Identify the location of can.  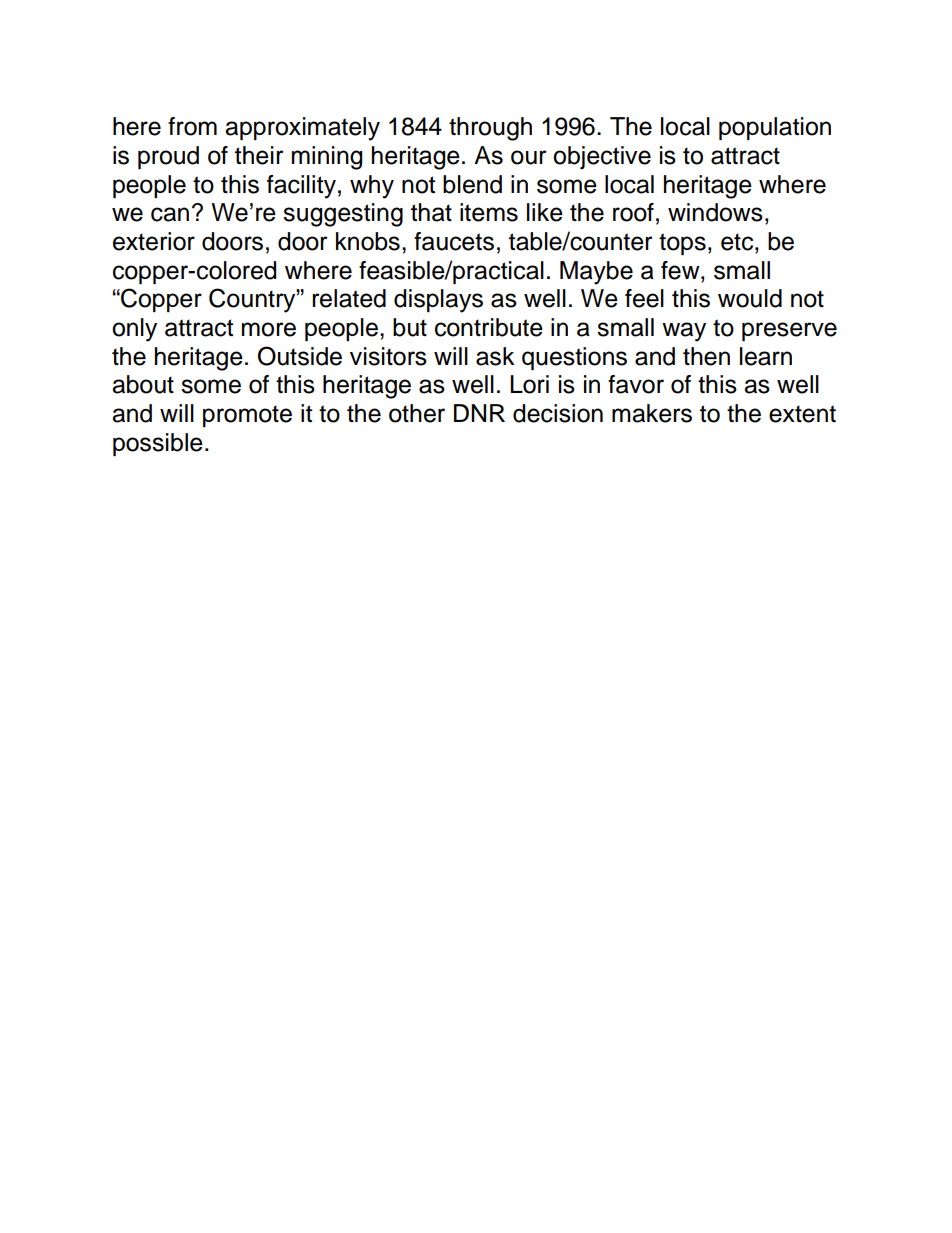
(170, 214).
